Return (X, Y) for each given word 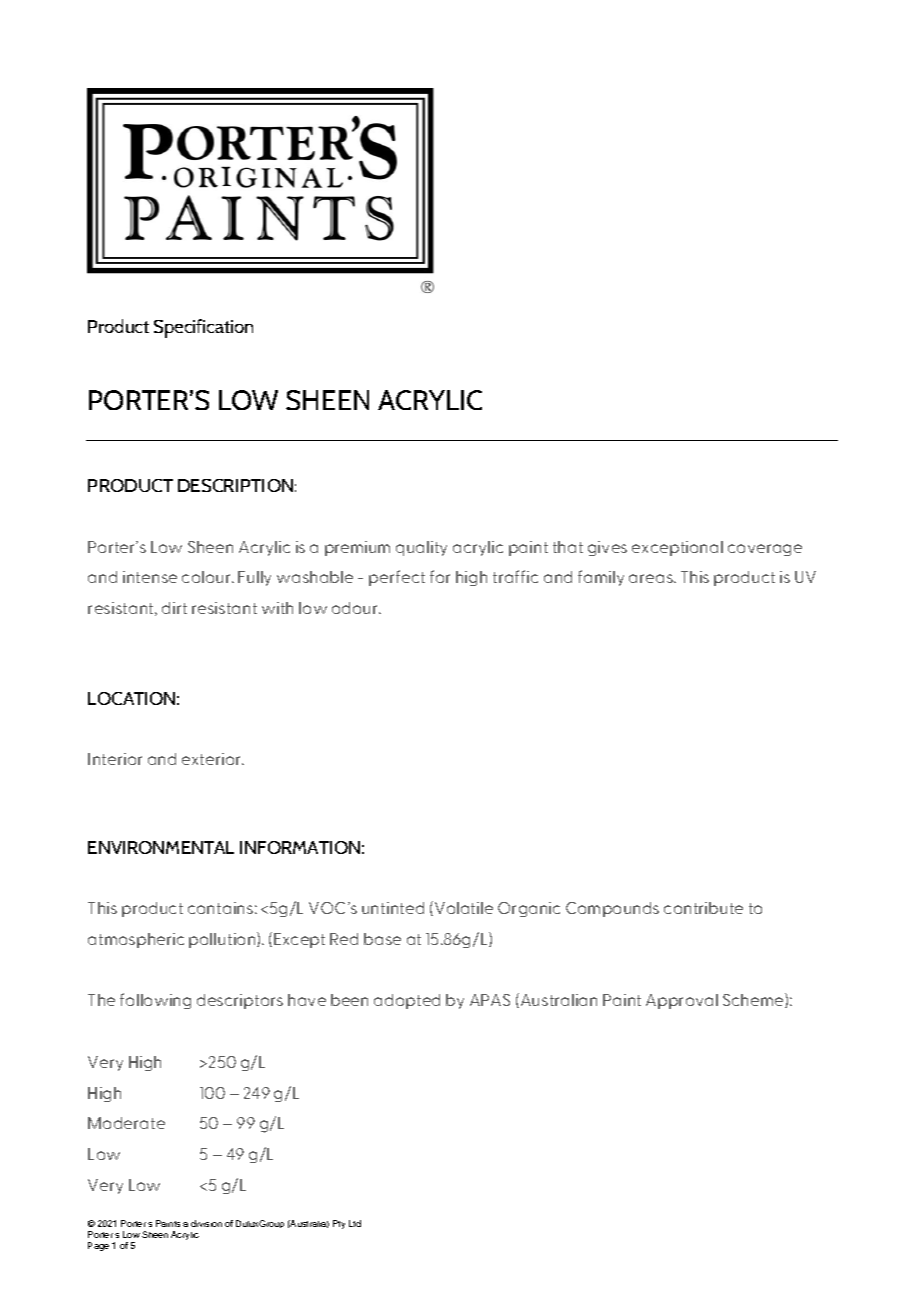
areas (652, 578)
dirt (174, 608)
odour (356, 608)
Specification (203, 328)
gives (607, 548)
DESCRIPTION (235, 485)
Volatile (464, 908)
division (206, 1223)
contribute (703, 908)
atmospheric (136, 940)
